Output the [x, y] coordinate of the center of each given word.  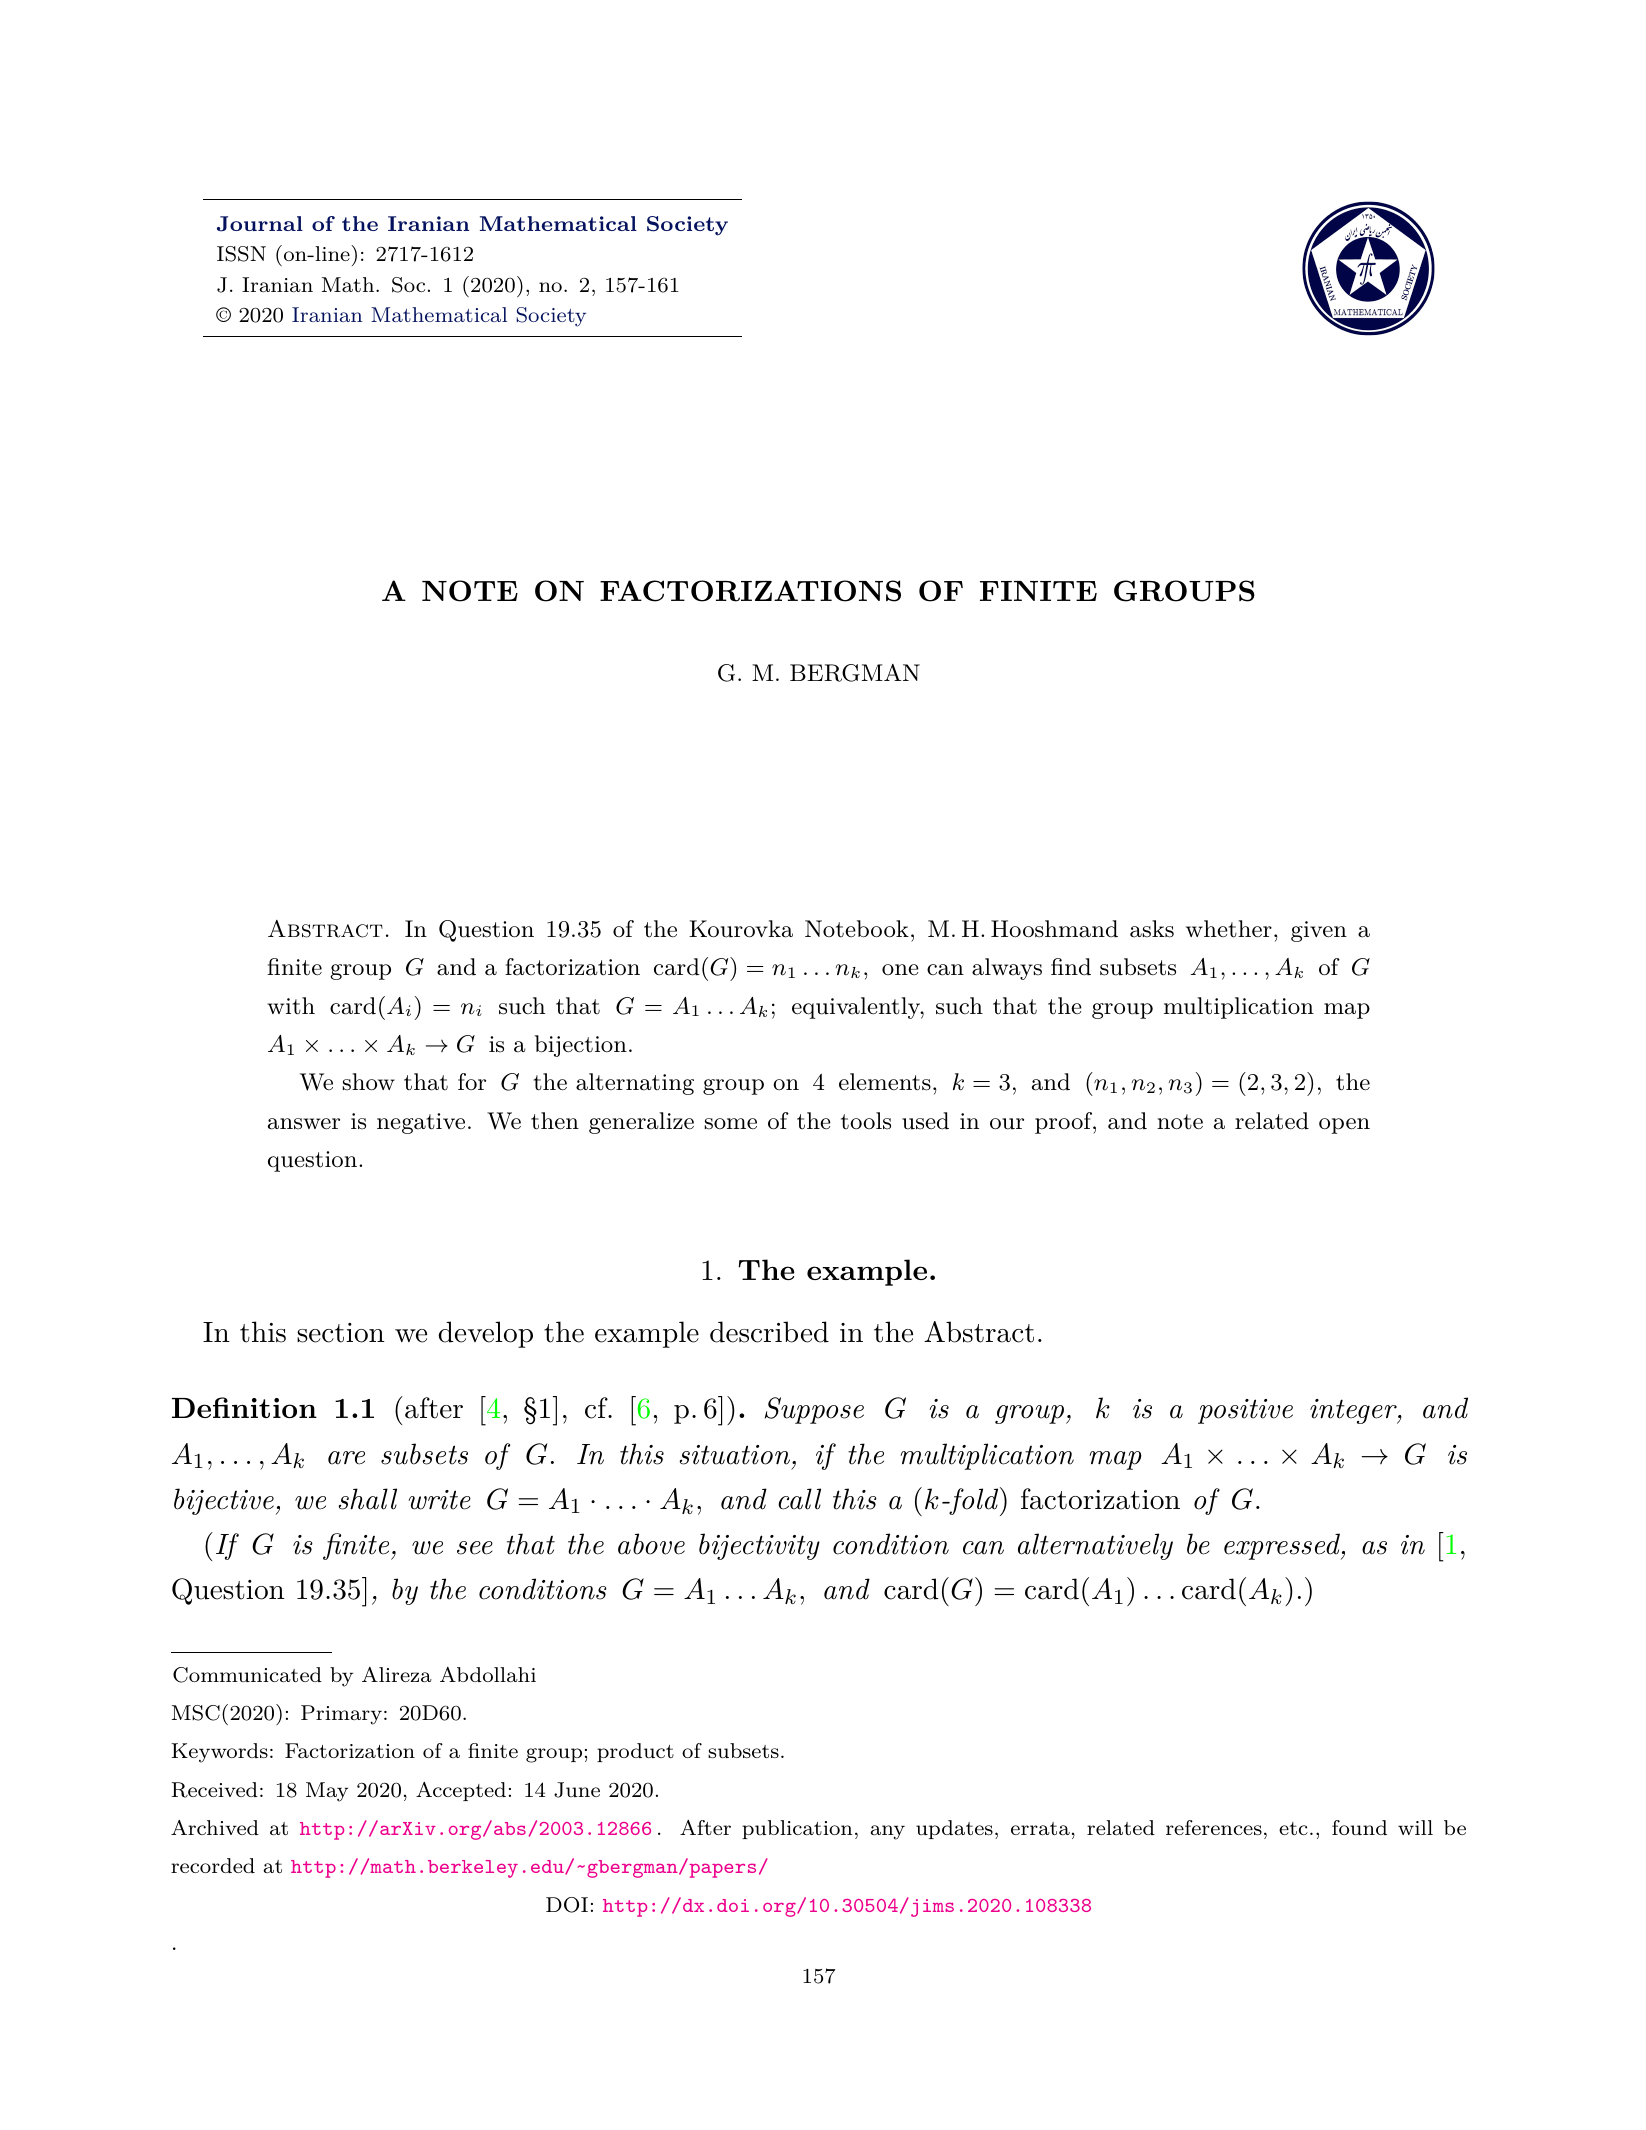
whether [1229, 929]
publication [797, 1829]
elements [885, 1082]
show [369, 1082]
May [327, 1792]
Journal [260, 224]
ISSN [241, 254]
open [1344, 1126]
